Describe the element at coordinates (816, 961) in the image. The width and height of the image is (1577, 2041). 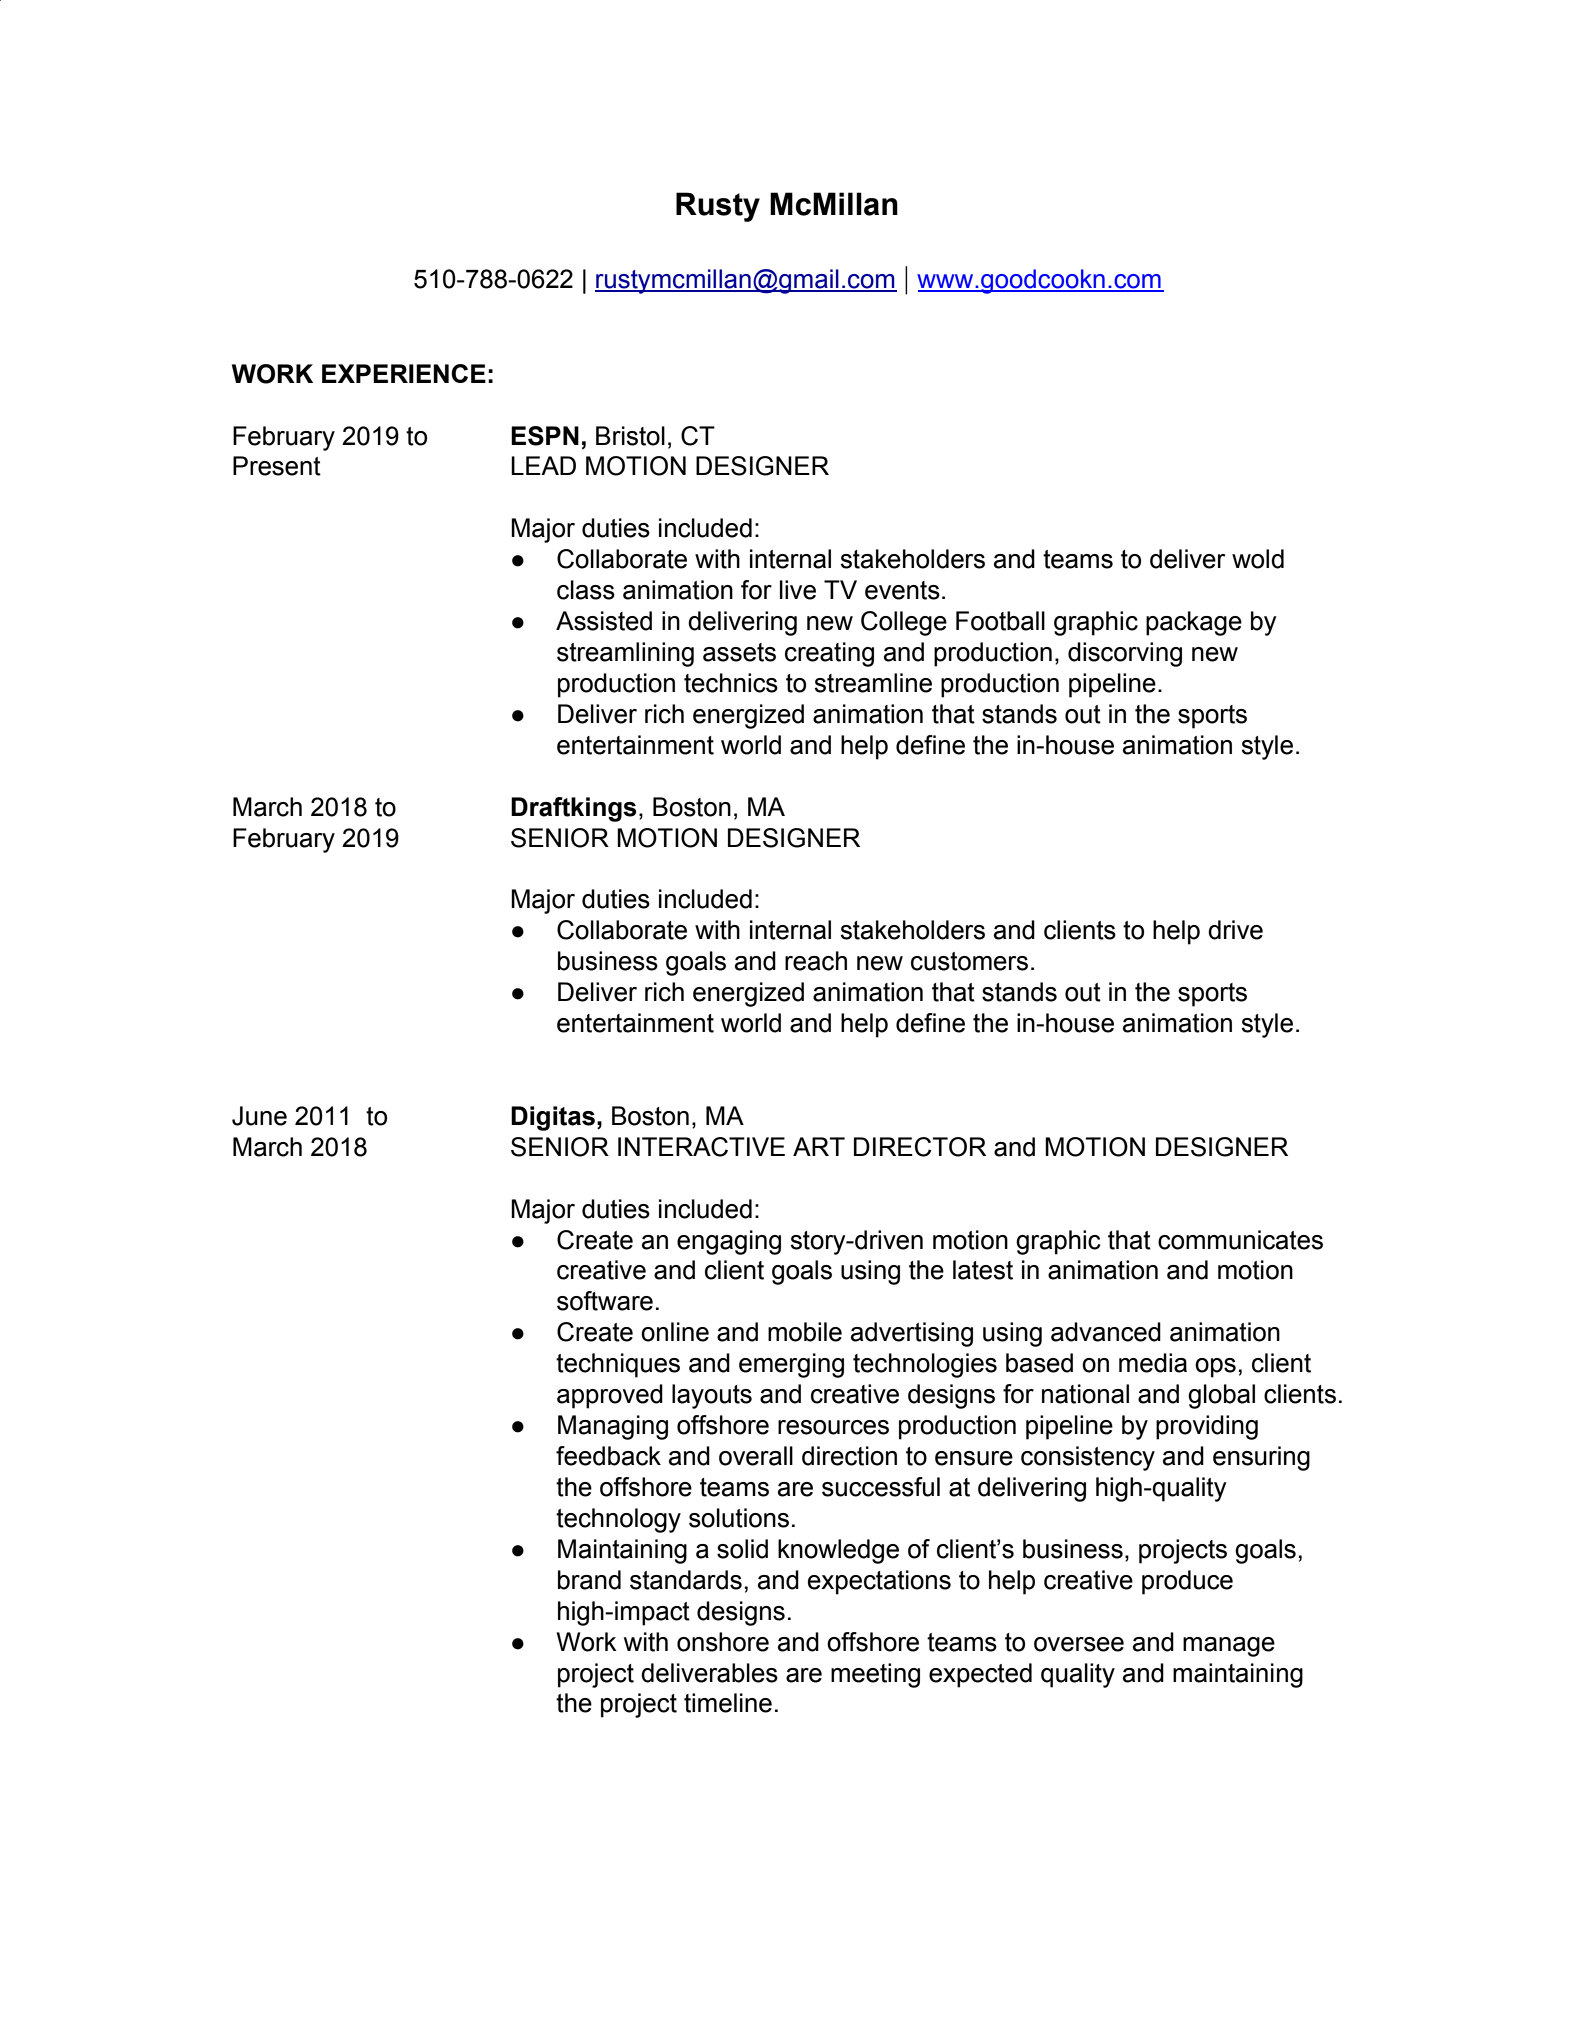
I see `reach` at that location.
